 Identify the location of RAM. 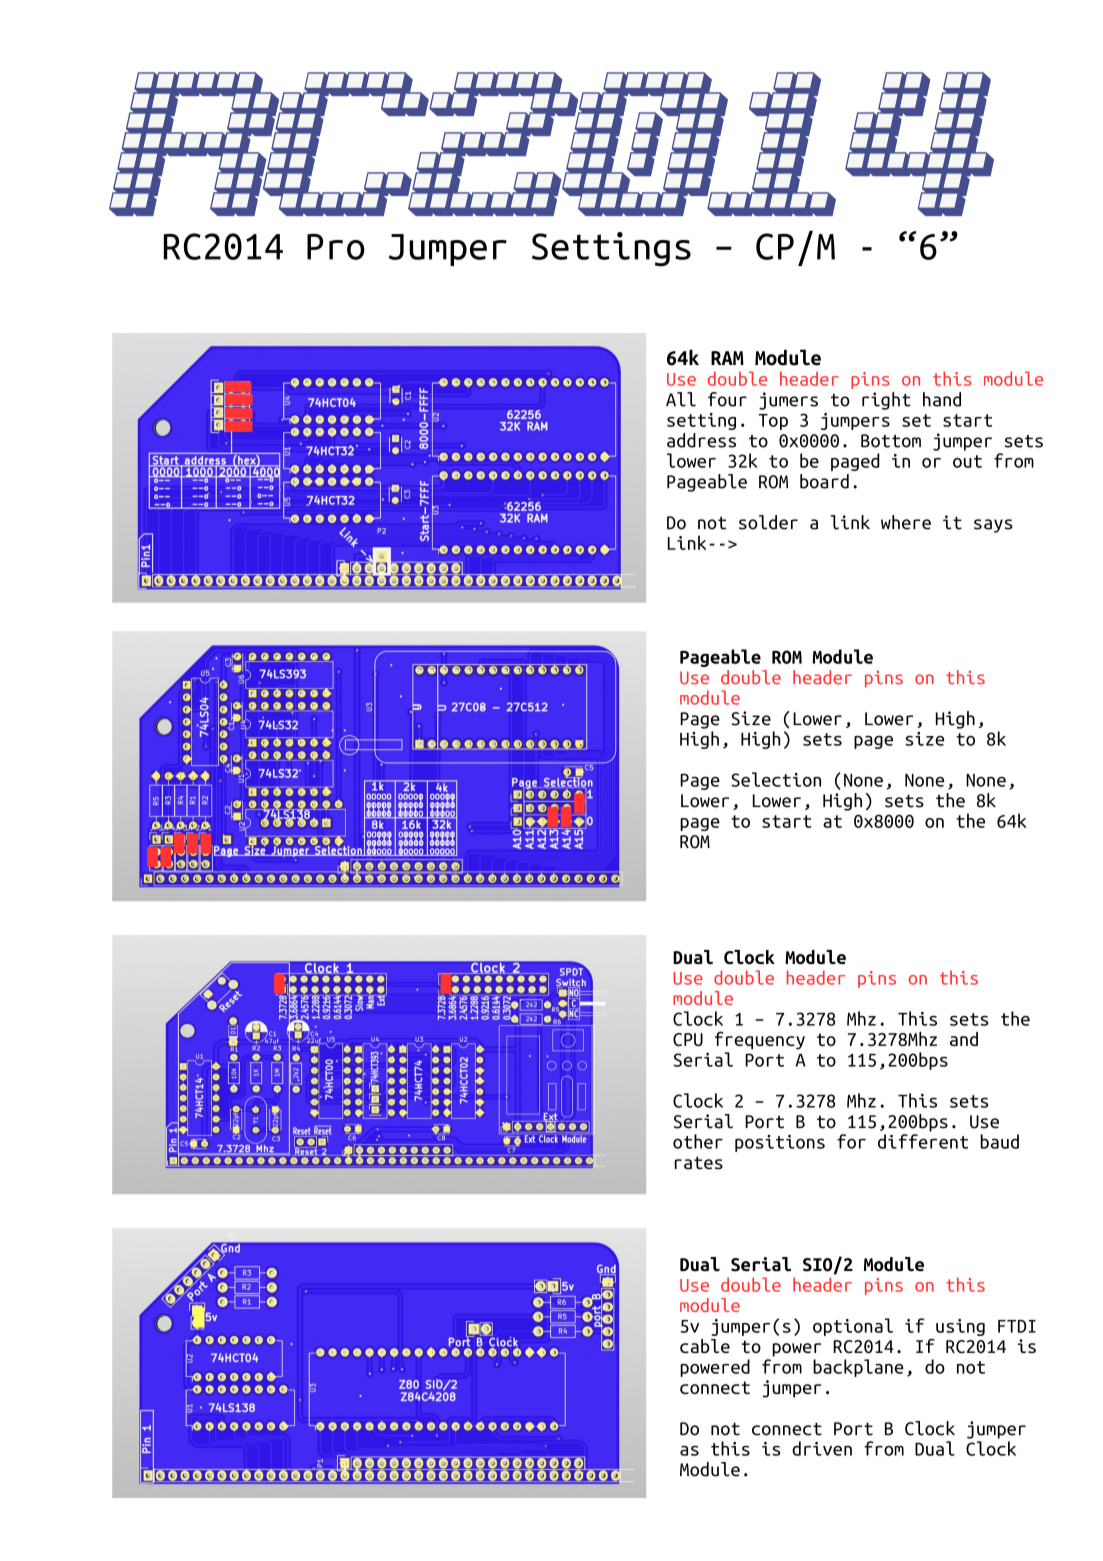
(727, 358).
